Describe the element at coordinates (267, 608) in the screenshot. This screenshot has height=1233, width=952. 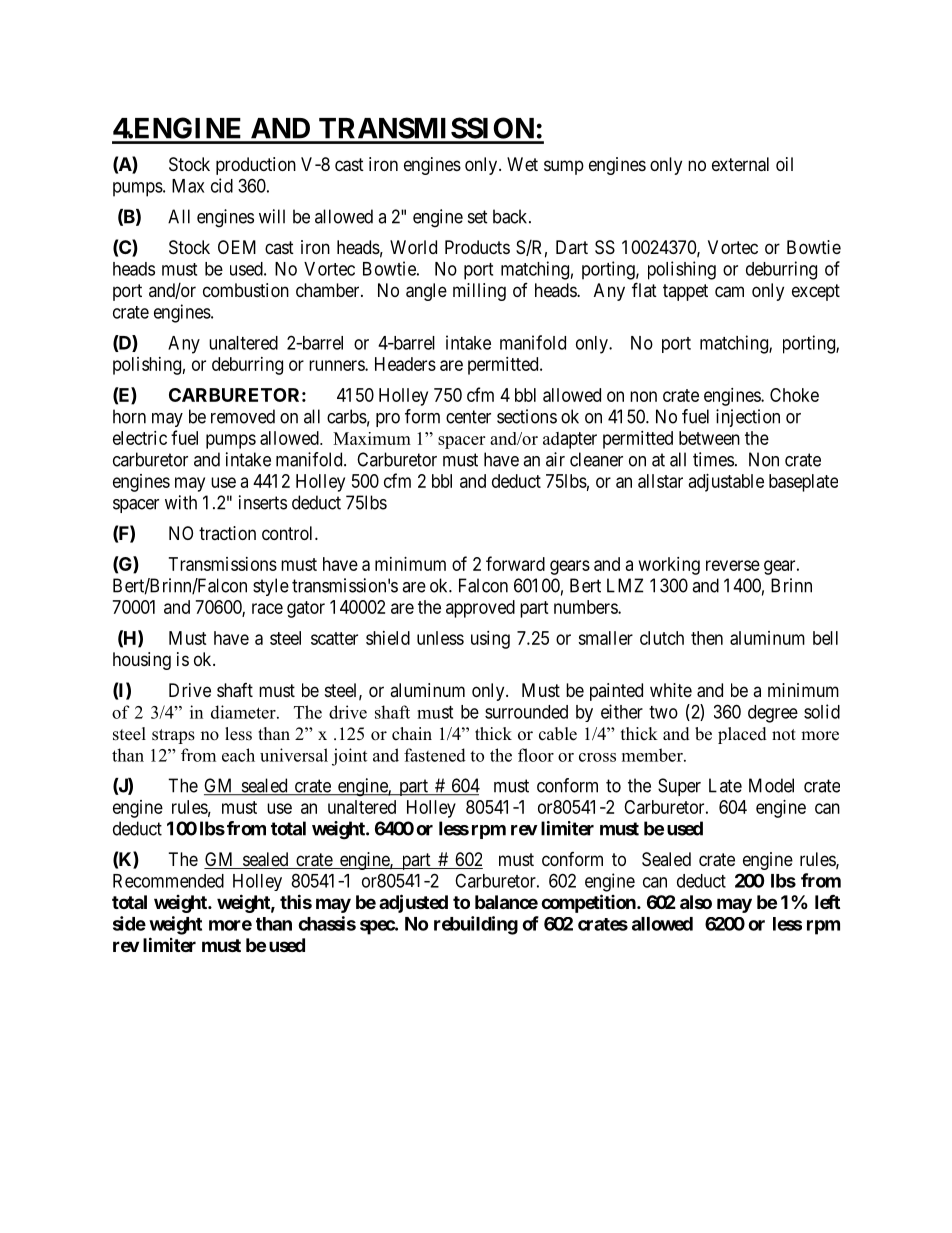
I see `race` at that location.
